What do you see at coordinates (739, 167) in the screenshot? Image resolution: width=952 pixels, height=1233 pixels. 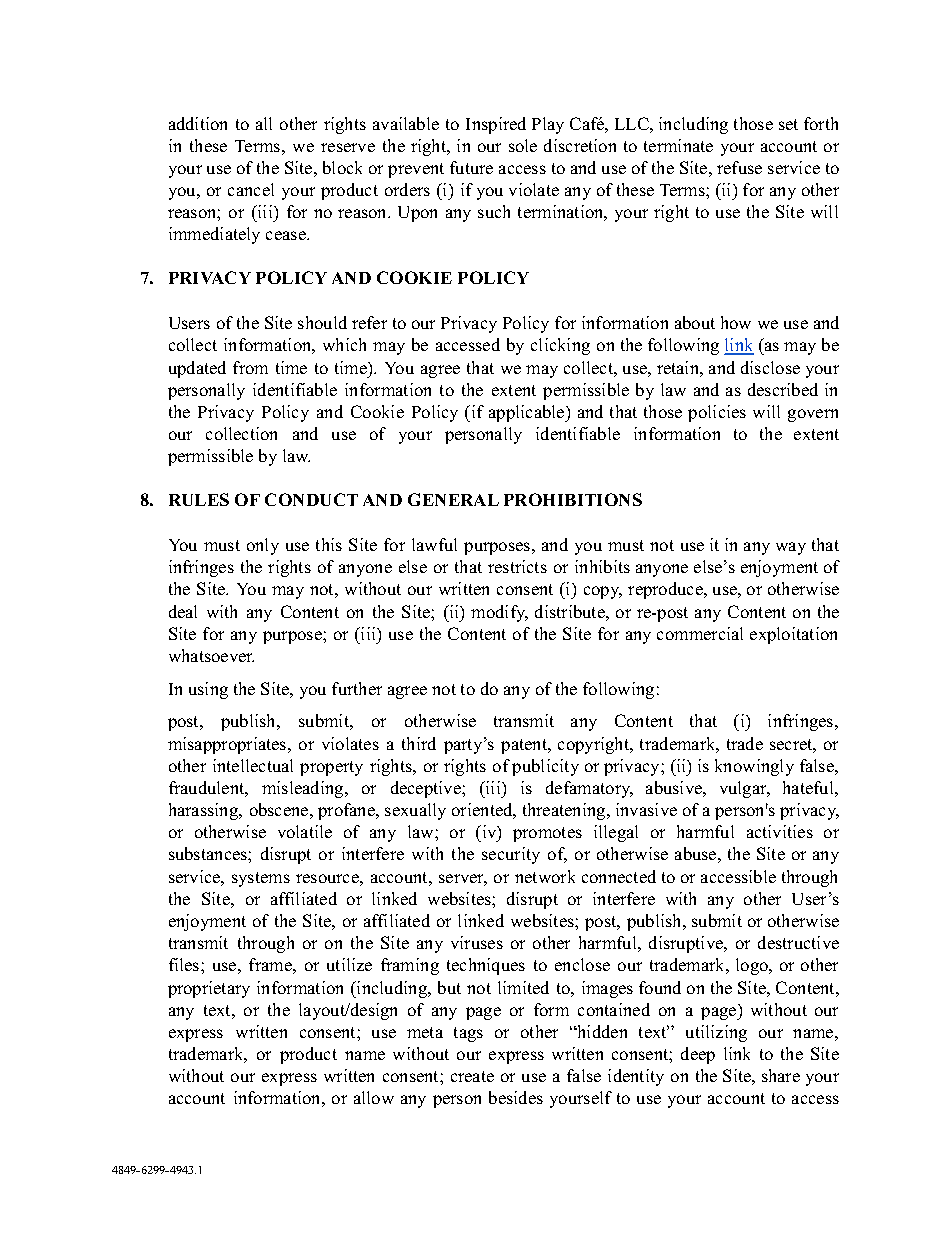 I see `refuse` at bounding box center [739, 167].
